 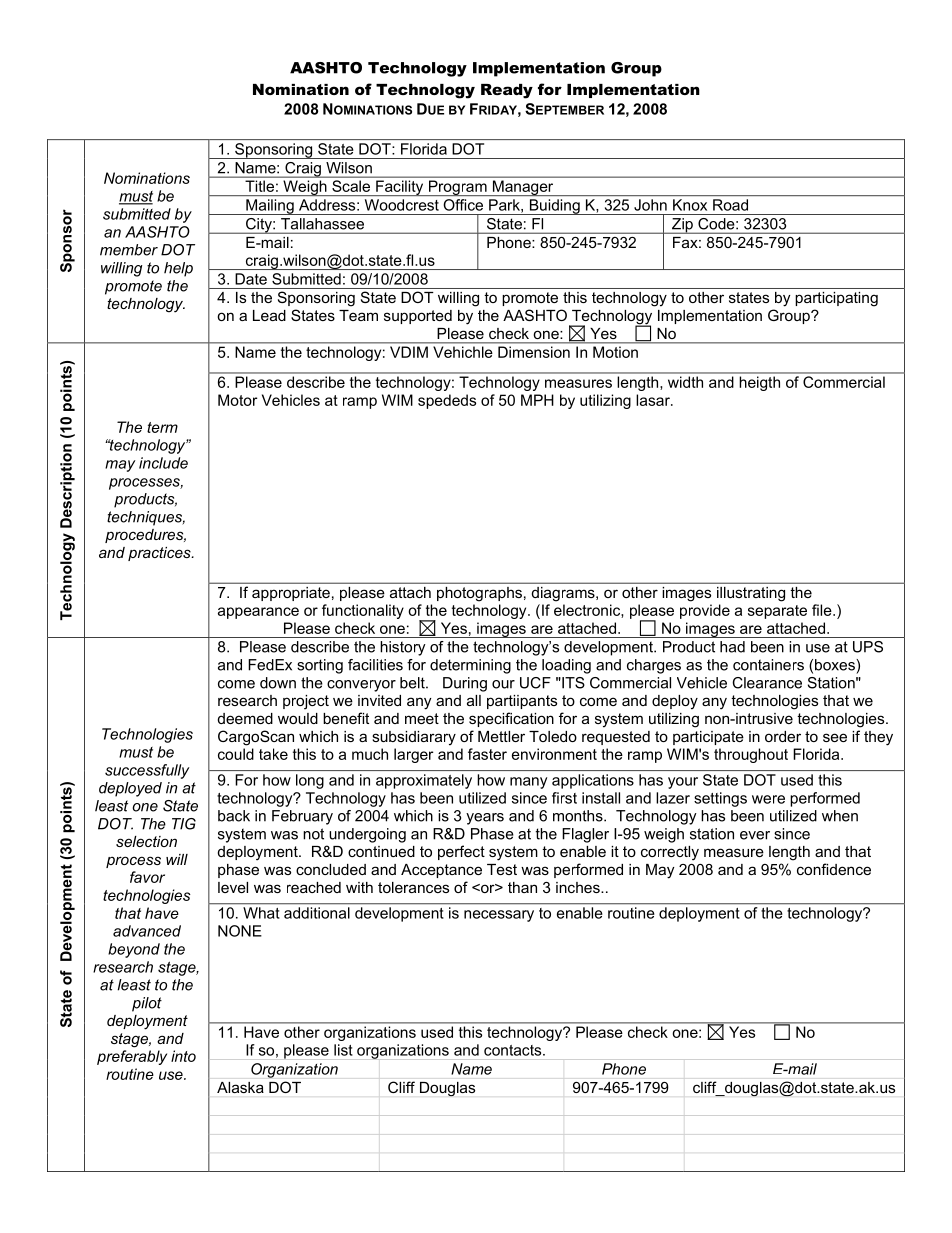 What do you see at coordinates (514, 1050) in the screenshot?
I see `contacts` at bounding box center [514, 1050].
